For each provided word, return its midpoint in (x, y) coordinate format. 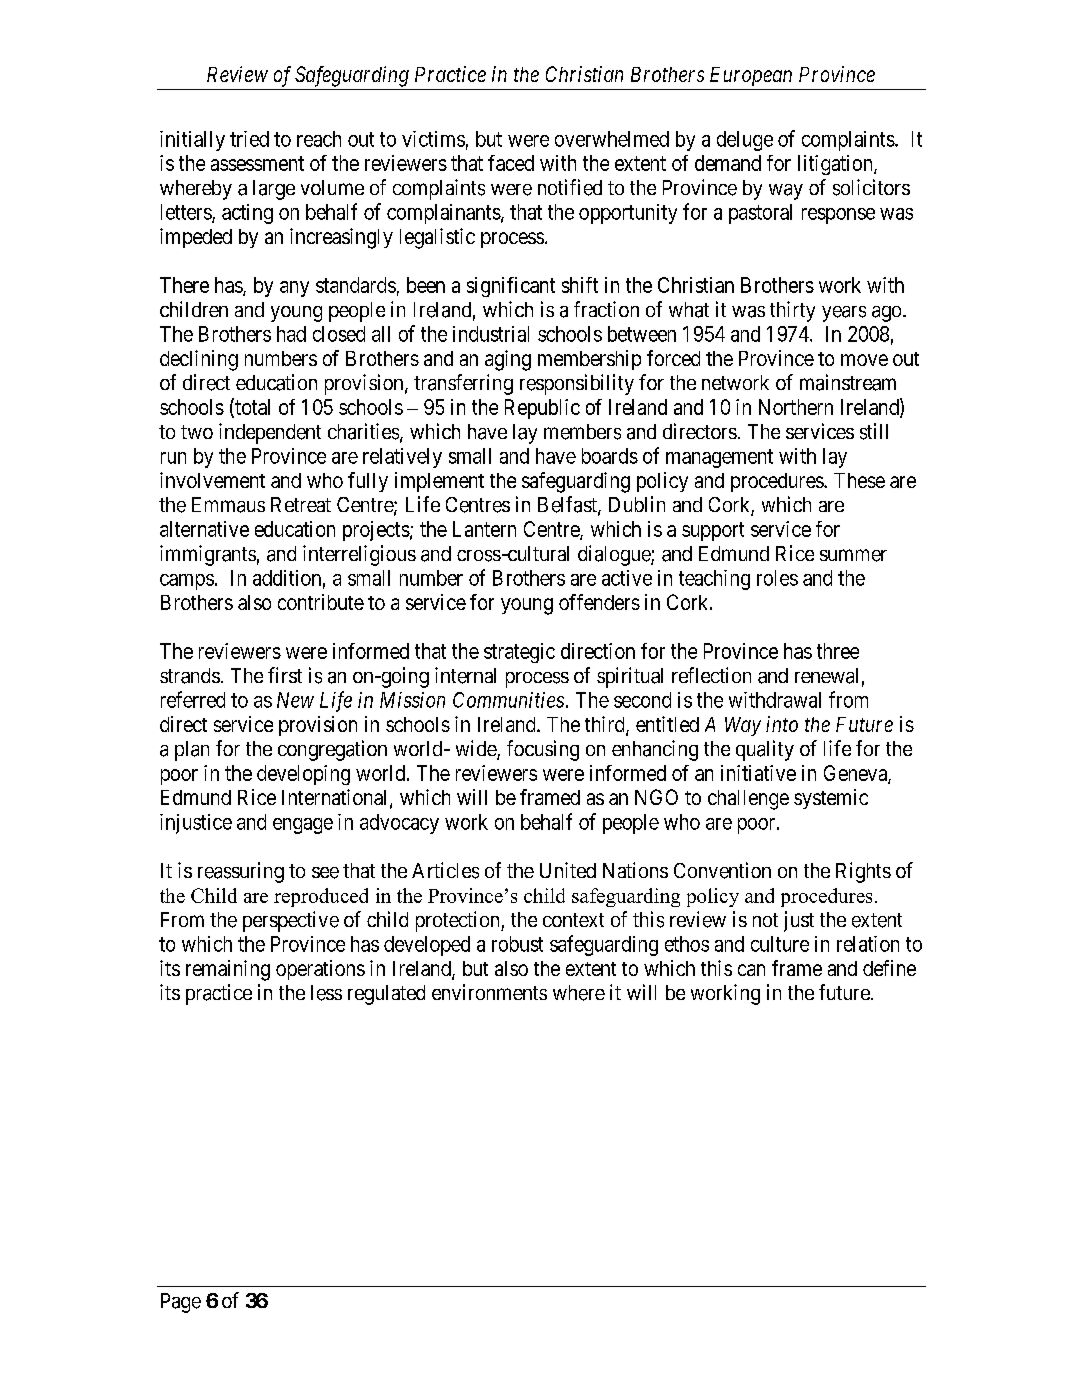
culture (780, 944)
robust (517, 944)
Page (181, 1303)
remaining (228, 970)
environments (489, 992)
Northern (796, 407)
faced (511, 163)
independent (270, 433)
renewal (826, 676)
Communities (508, 700)
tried (249, 139)
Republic (542, 409)
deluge (745, 141)
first (285, 675)
